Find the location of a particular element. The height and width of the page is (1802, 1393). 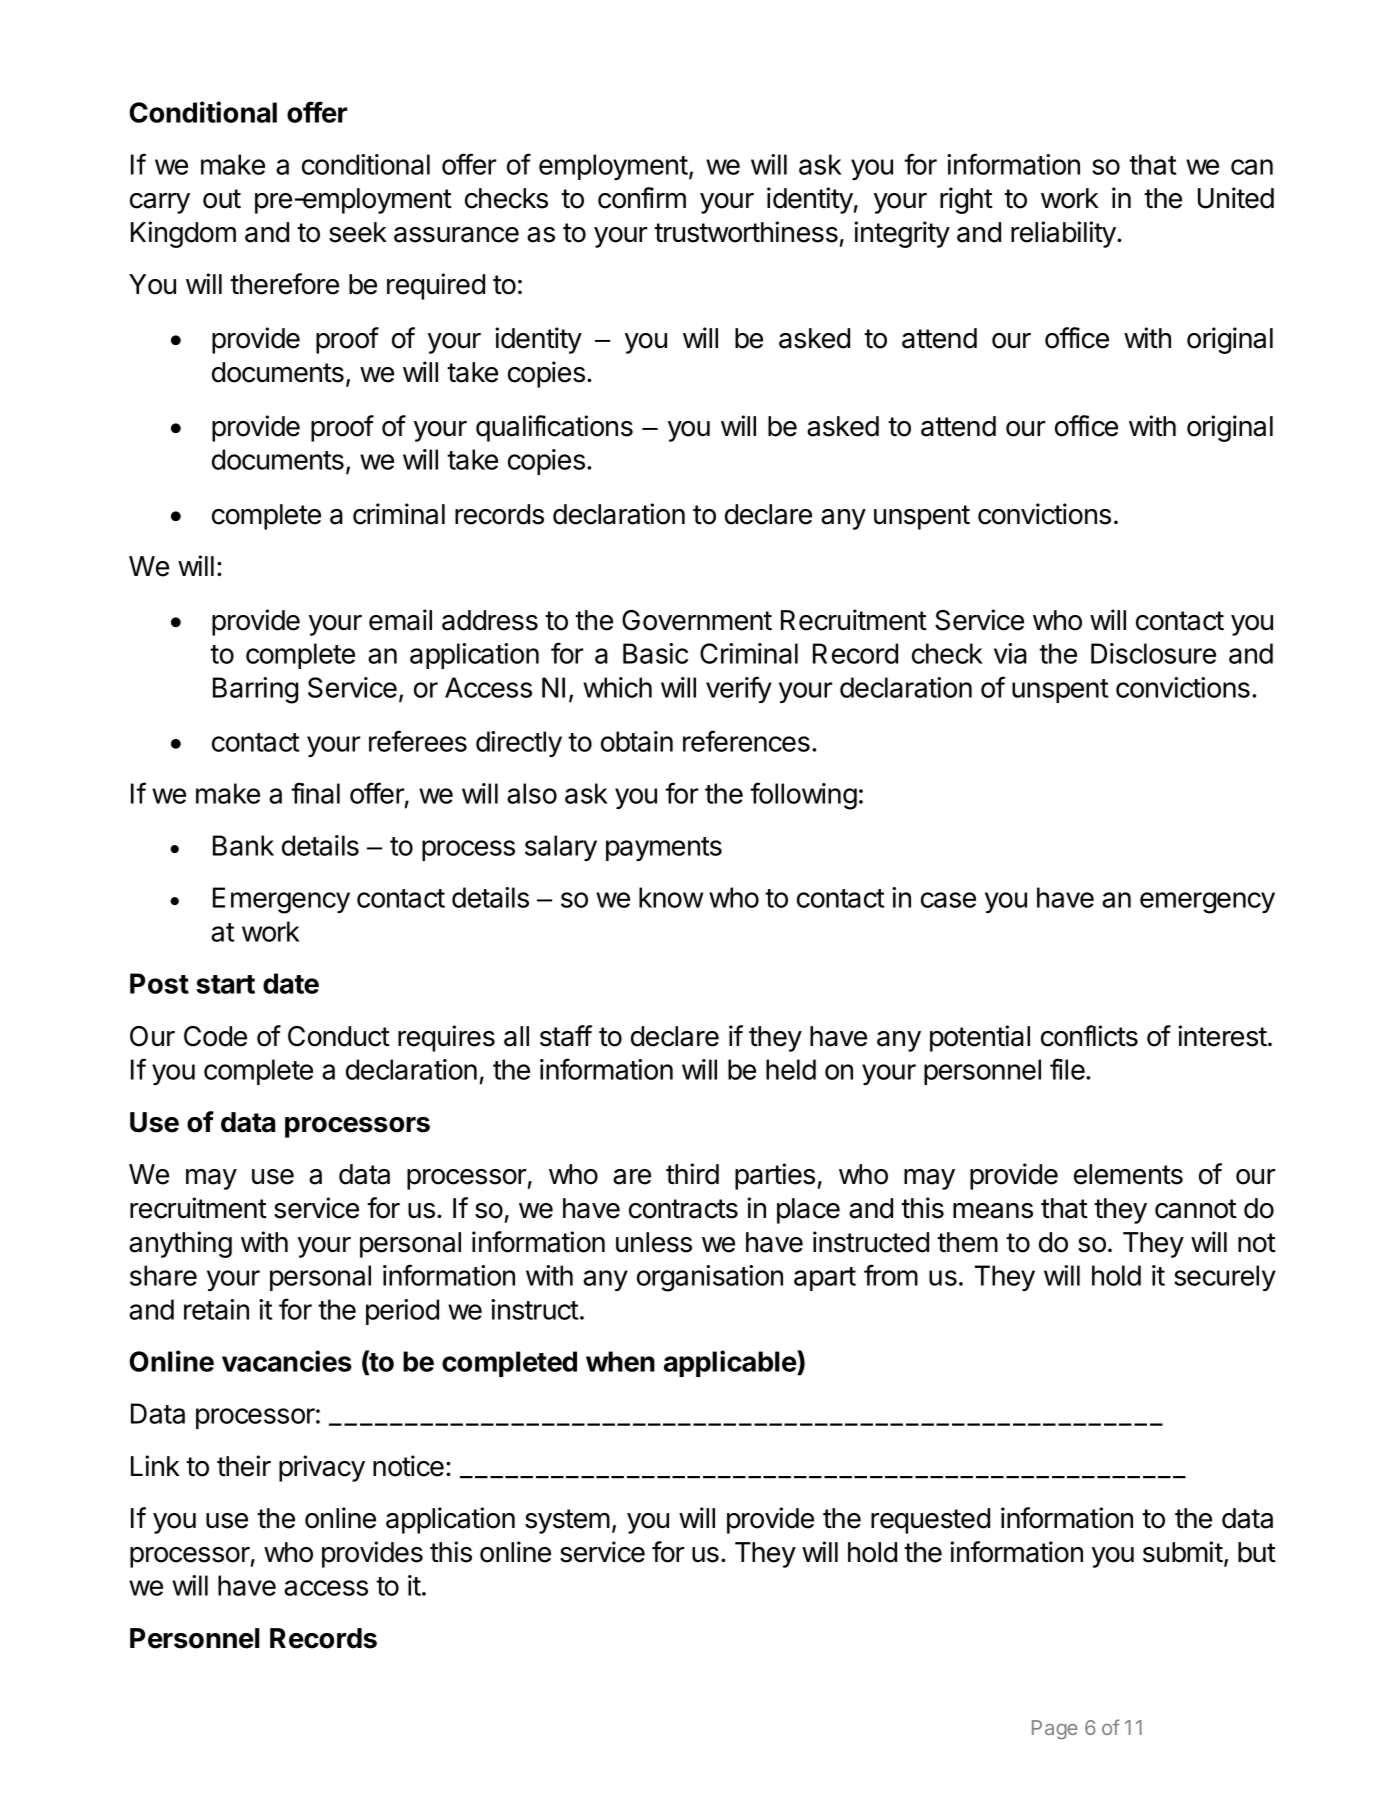

trustworthiness is located at coordinates (746, 232).
